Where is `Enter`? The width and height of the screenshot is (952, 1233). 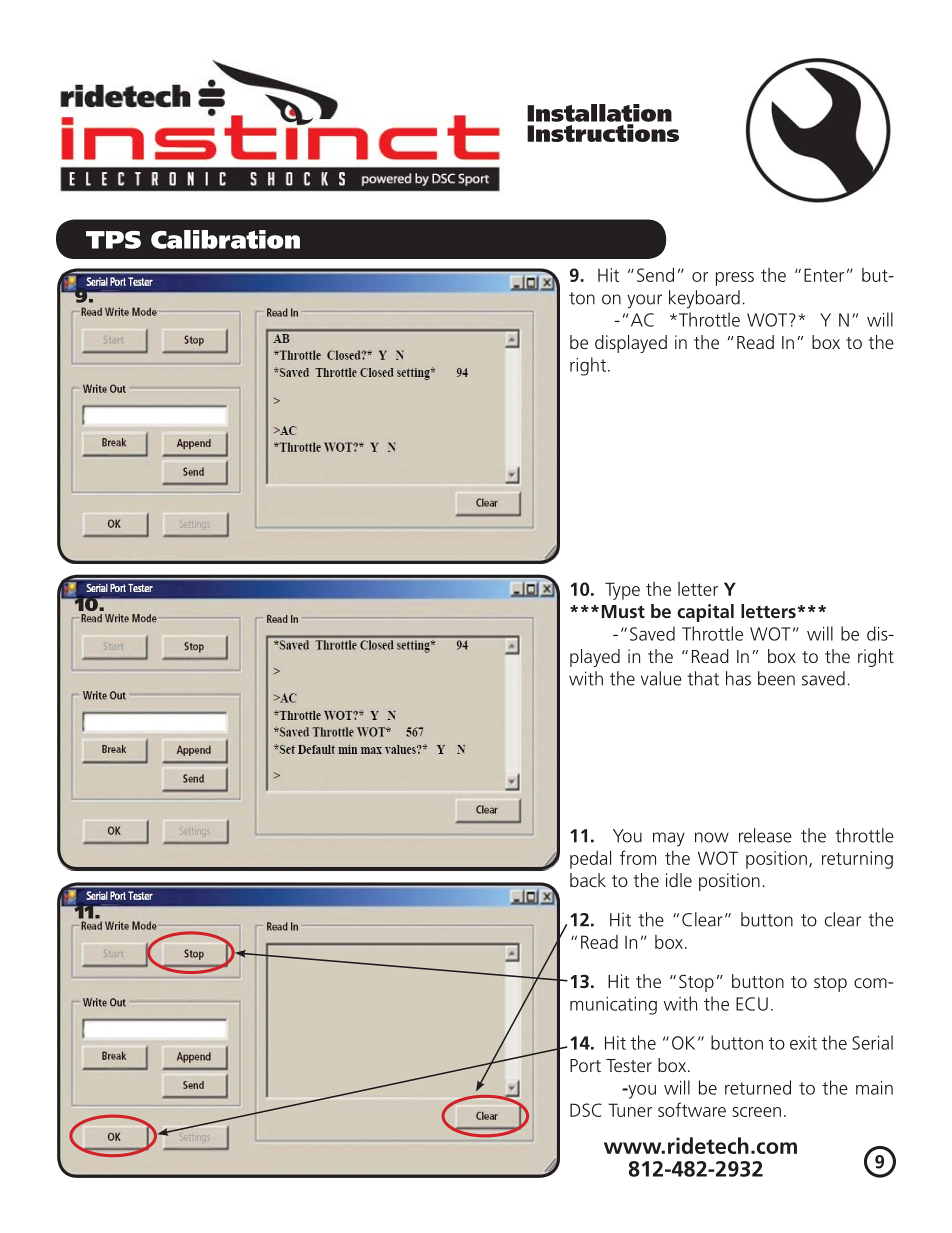 Enter is located at coordinates (824, 275).
